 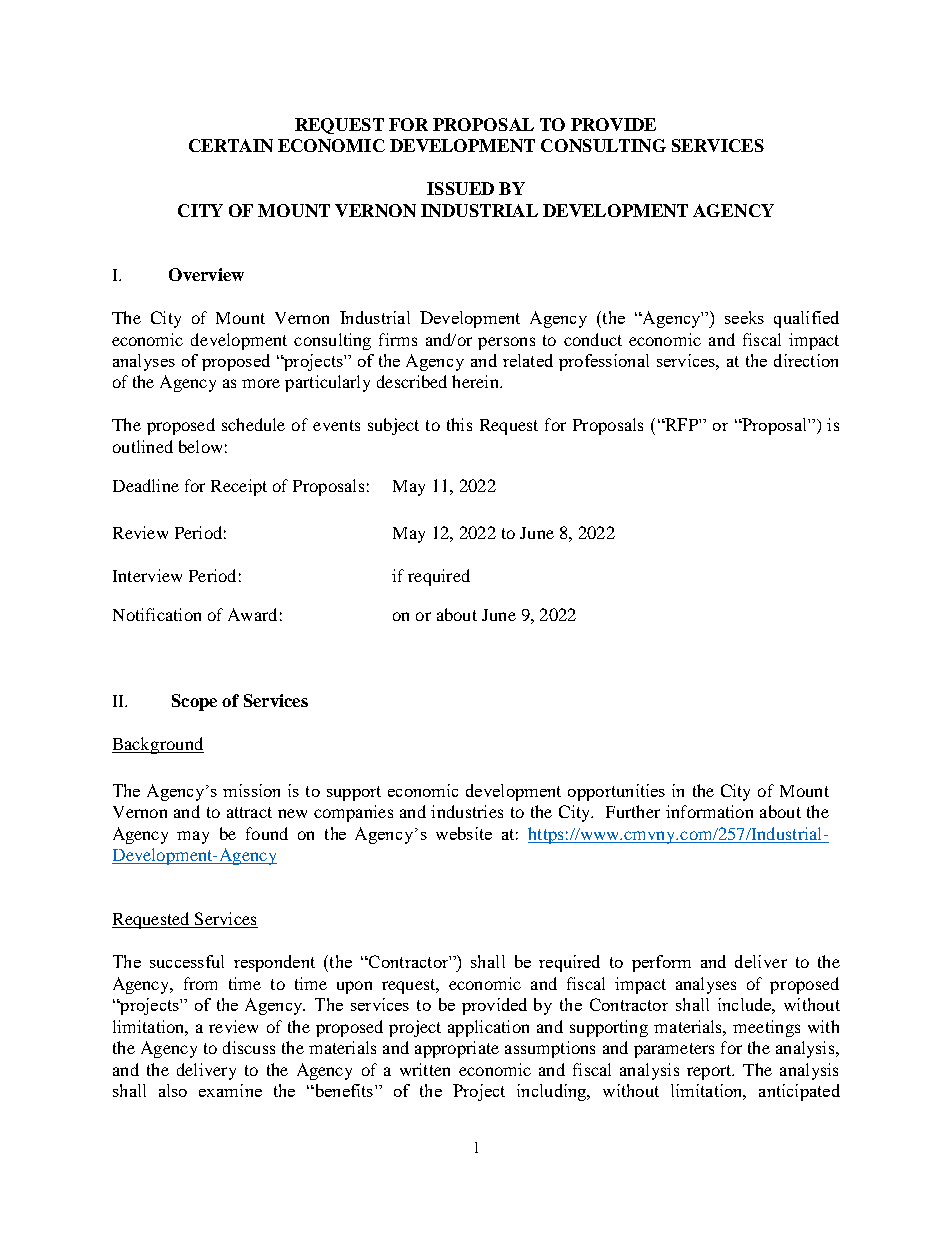 What do you see at coordinates (661, 963) in the document?
I see `perform` at bounding box center [661, 963].
